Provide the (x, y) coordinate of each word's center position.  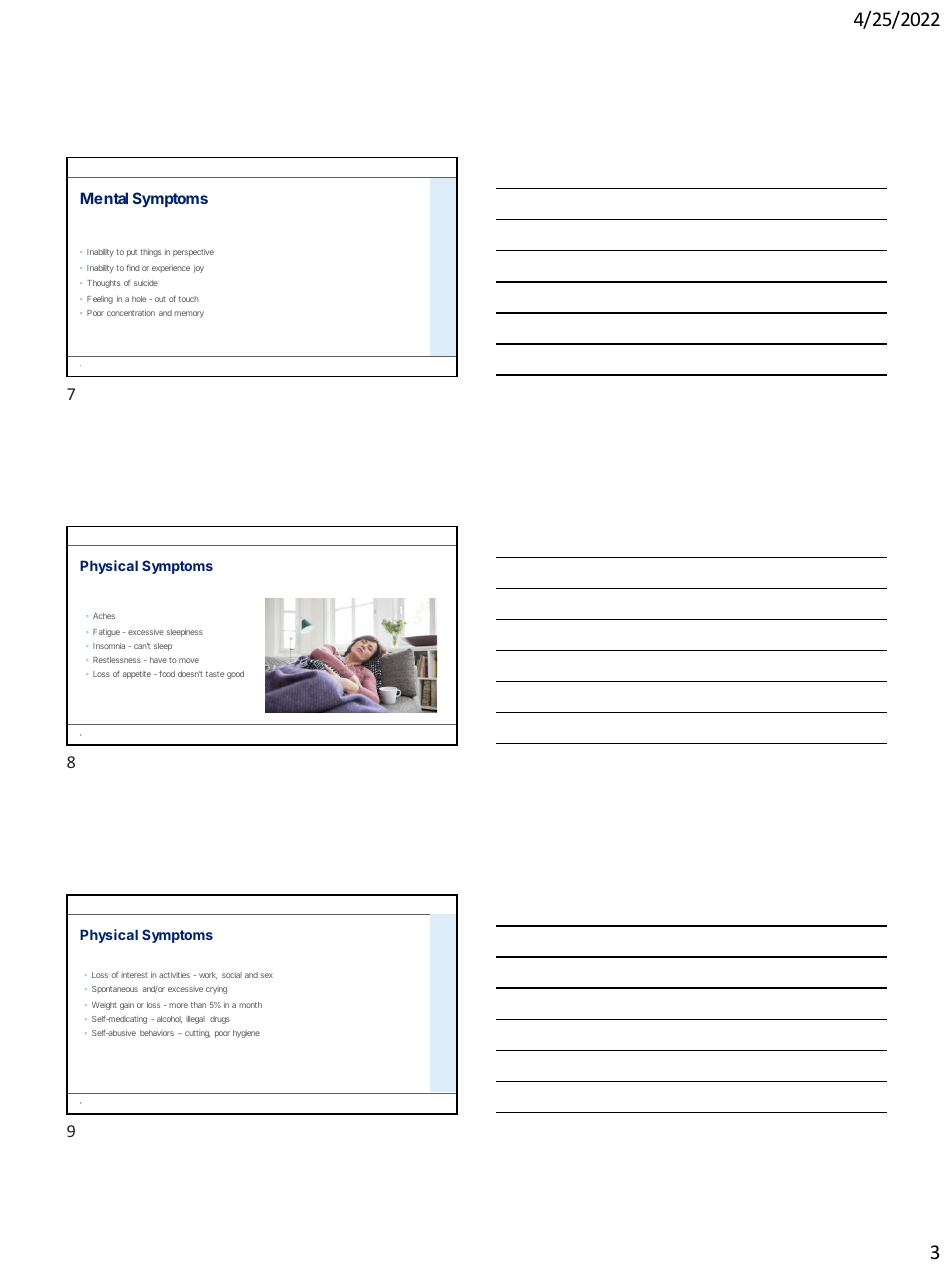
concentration (131, 313)
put (132, 253)
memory (189, 314)
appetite (137, 675)
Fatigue (106, 633)
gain (127, 1006)
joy (199, 269)
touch (189, 299)
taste (215, 674)
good (235, 675)
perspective (193, 253)
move (189, 660)
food (167, 673)
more (178, 1005)
